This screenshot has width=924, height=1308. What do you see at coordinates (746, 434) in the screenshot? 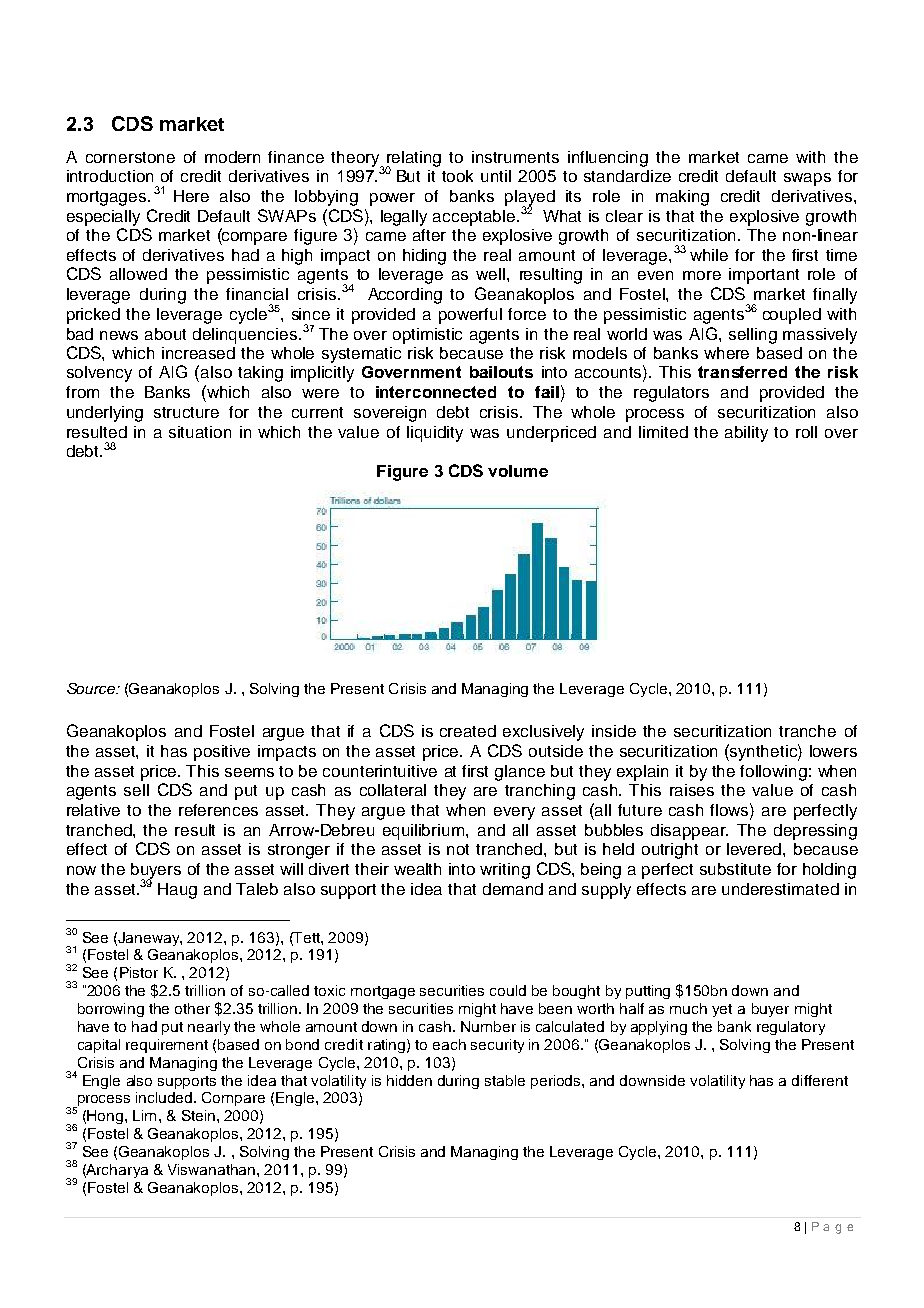
I see `ability` at bounding box center [746, 434].
